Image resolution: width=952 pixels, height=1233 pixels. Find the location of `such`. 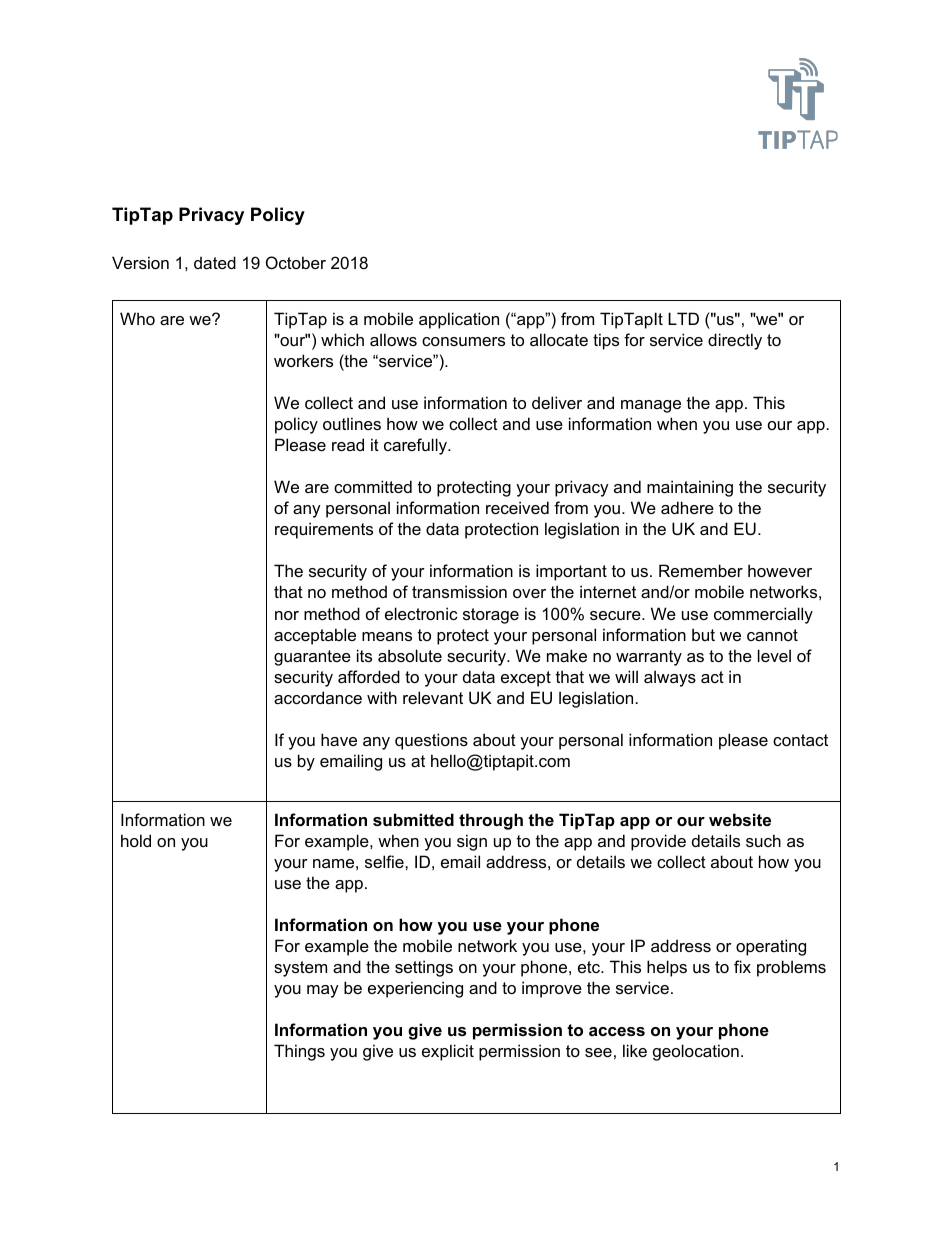

such is located at coordinates (763, 840).
